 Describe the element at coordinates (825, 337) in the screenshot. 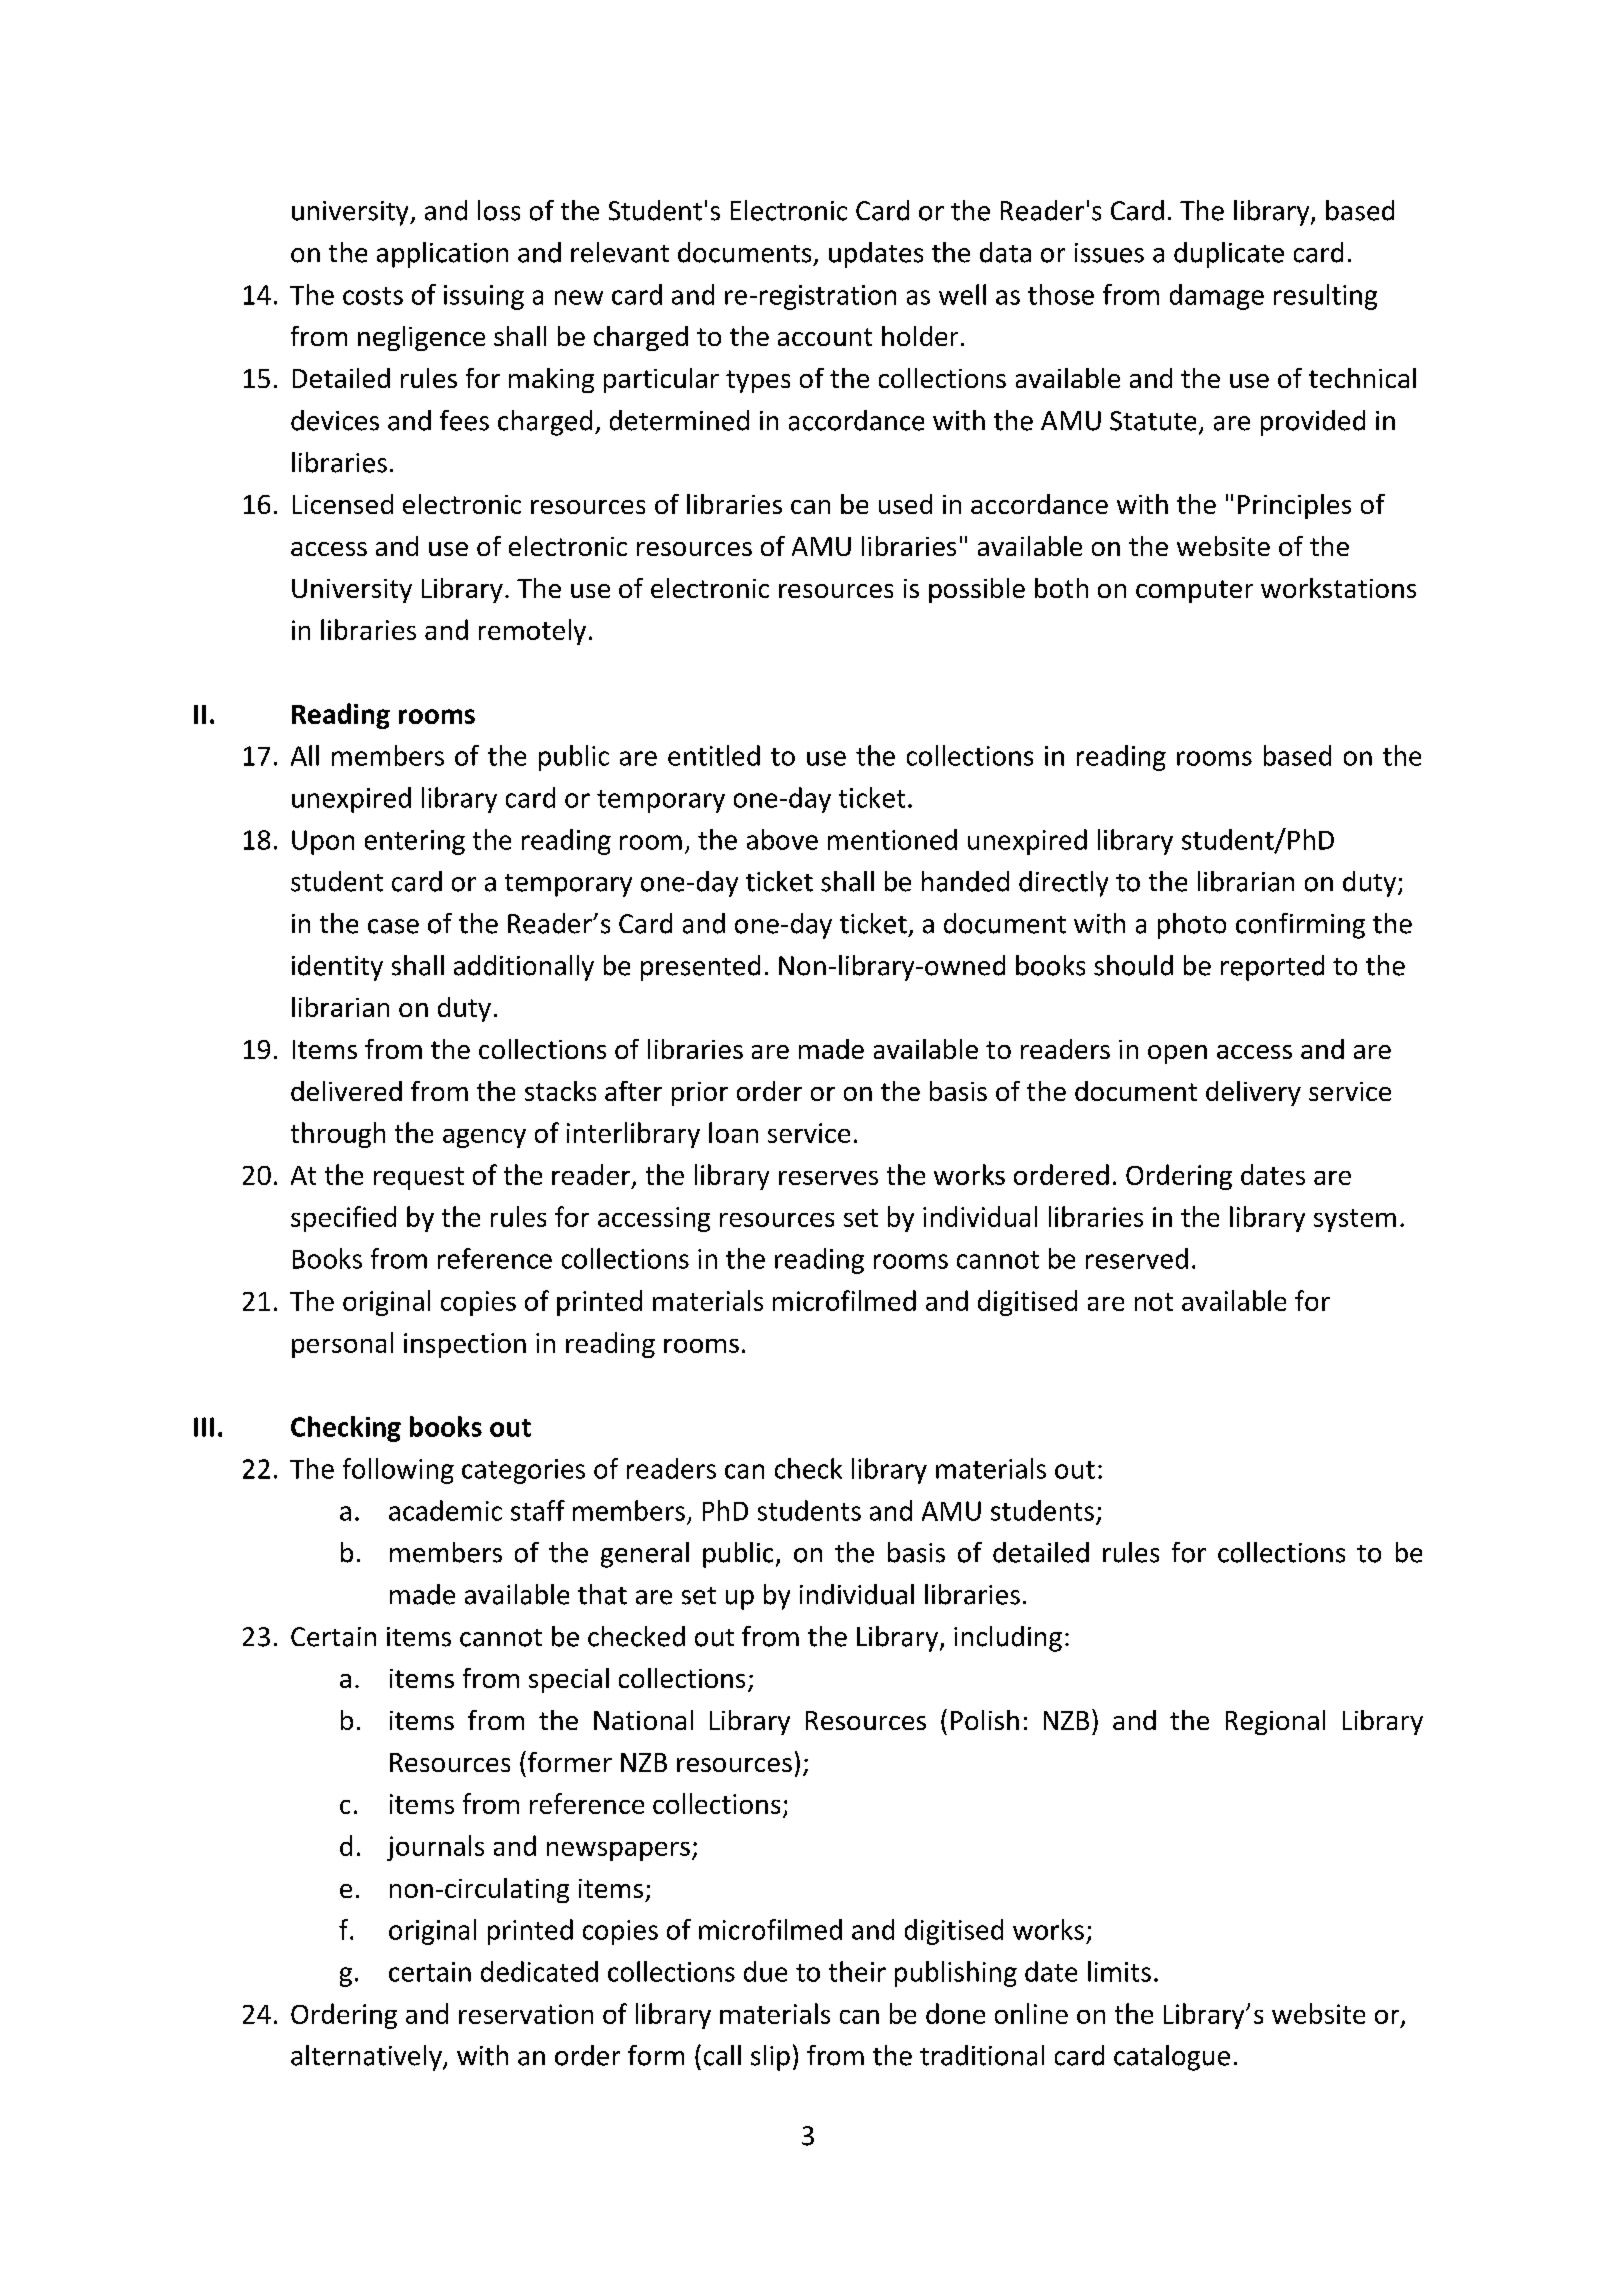

I see `account` at that location.
